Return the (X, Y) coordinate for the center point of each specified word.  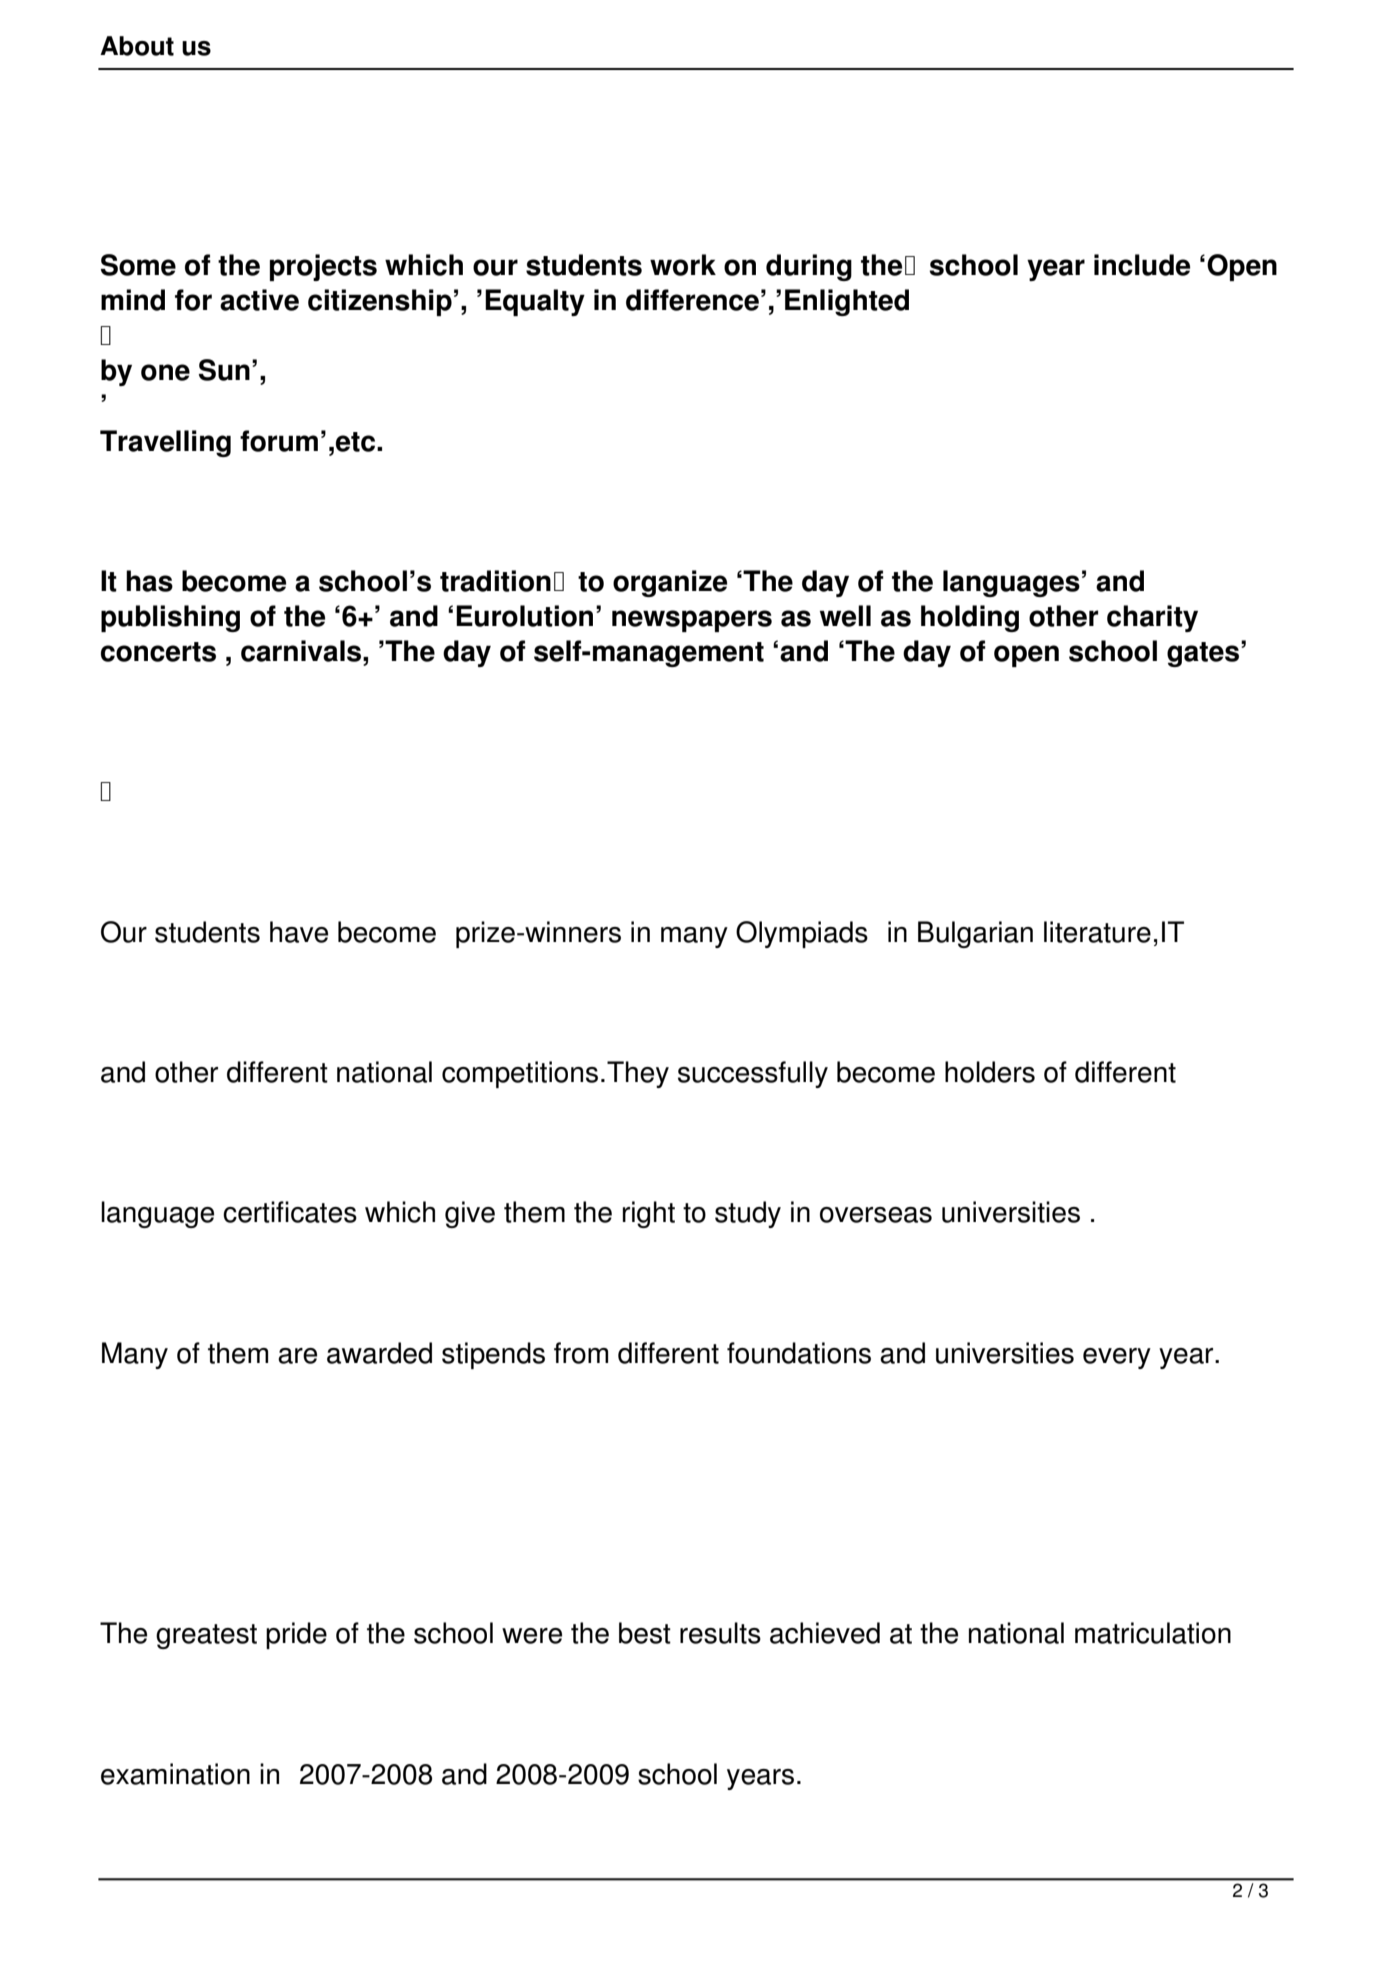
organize (670, 583)
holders (990, 1072)
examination (175, 1774)
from (581, 1353)
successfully (753, 1074)
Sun (224, 370)
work (683, 265)
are (297, 1356)
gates (1203, 654)
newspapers (692, 621)
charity (1152, 618)
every (1117, 1358)
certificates (290, 1212)
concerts (158, 652)
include (1142, 265)
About (137, 46)
